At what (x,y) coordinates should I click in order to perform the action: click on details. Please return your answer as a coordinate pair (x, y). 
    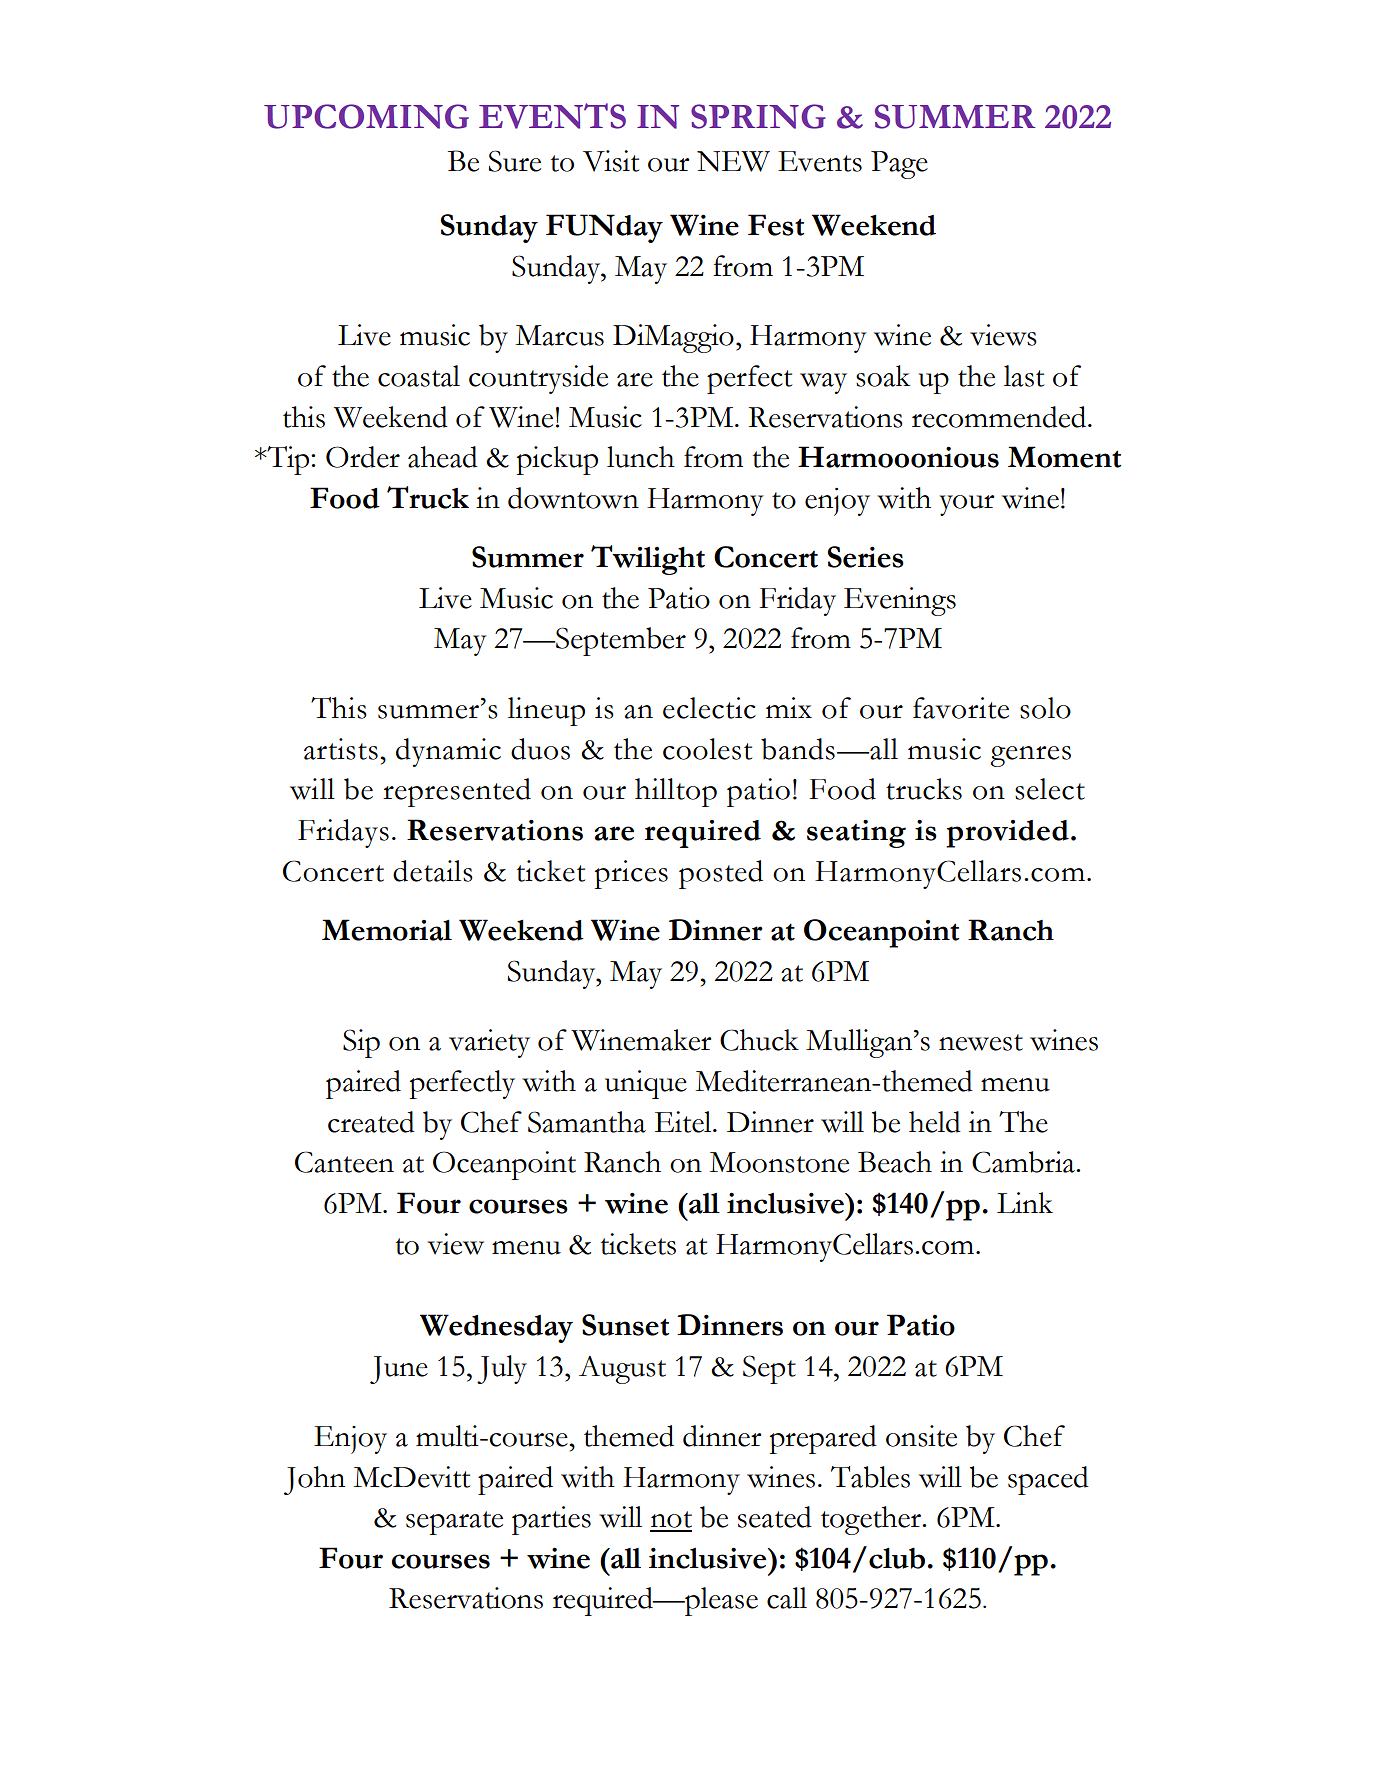
    Looking at the image, I should click on (433, 871).
